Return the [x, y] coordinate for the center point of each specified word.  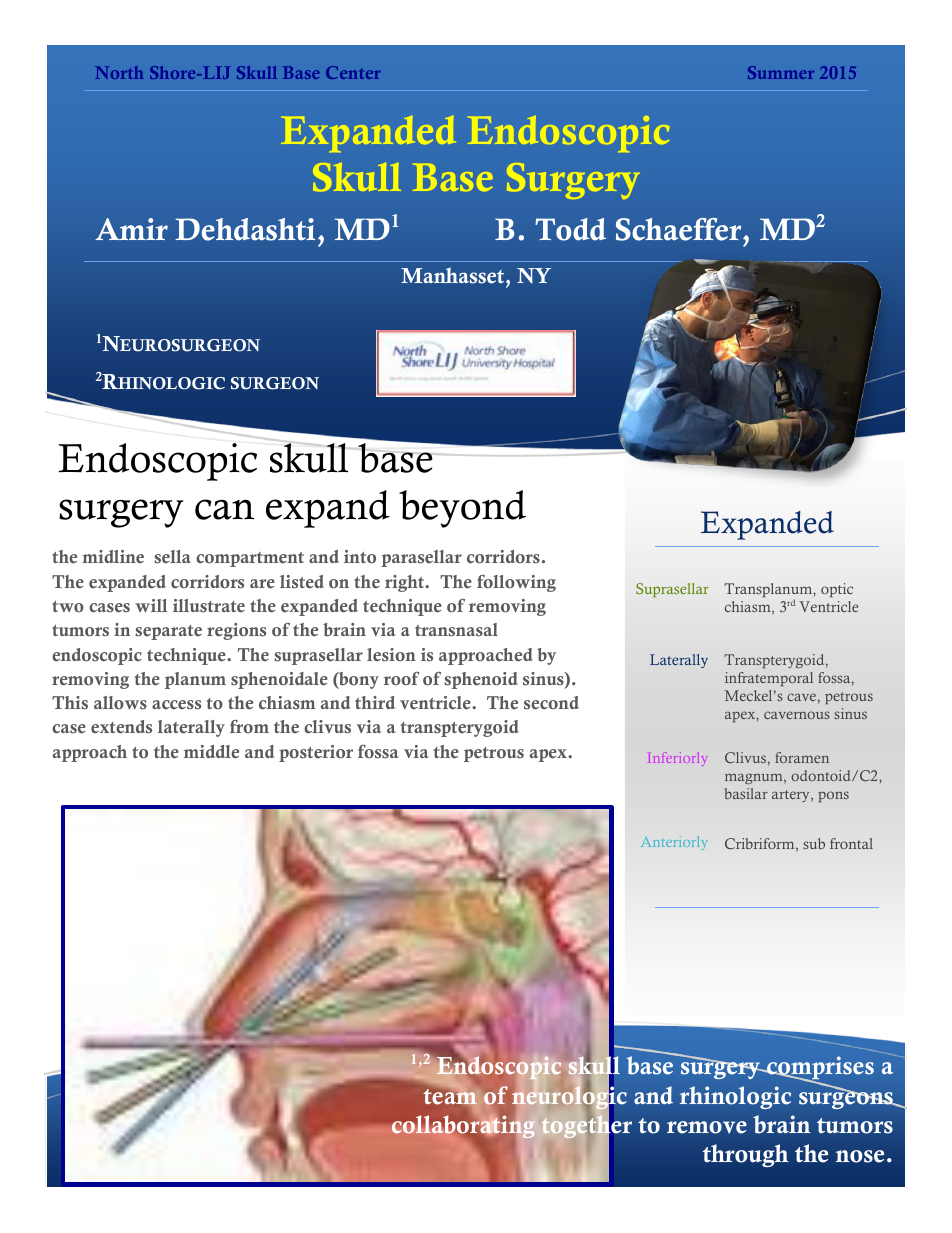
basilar [746, 793]
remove [707, 1127]
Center [353, 72]
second [551, 703]
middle [211, 752]
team [450, 1095]
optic [837, 590]
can [224, 509]
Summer [781, 72]
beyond [462, 509]
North [119, 72]
